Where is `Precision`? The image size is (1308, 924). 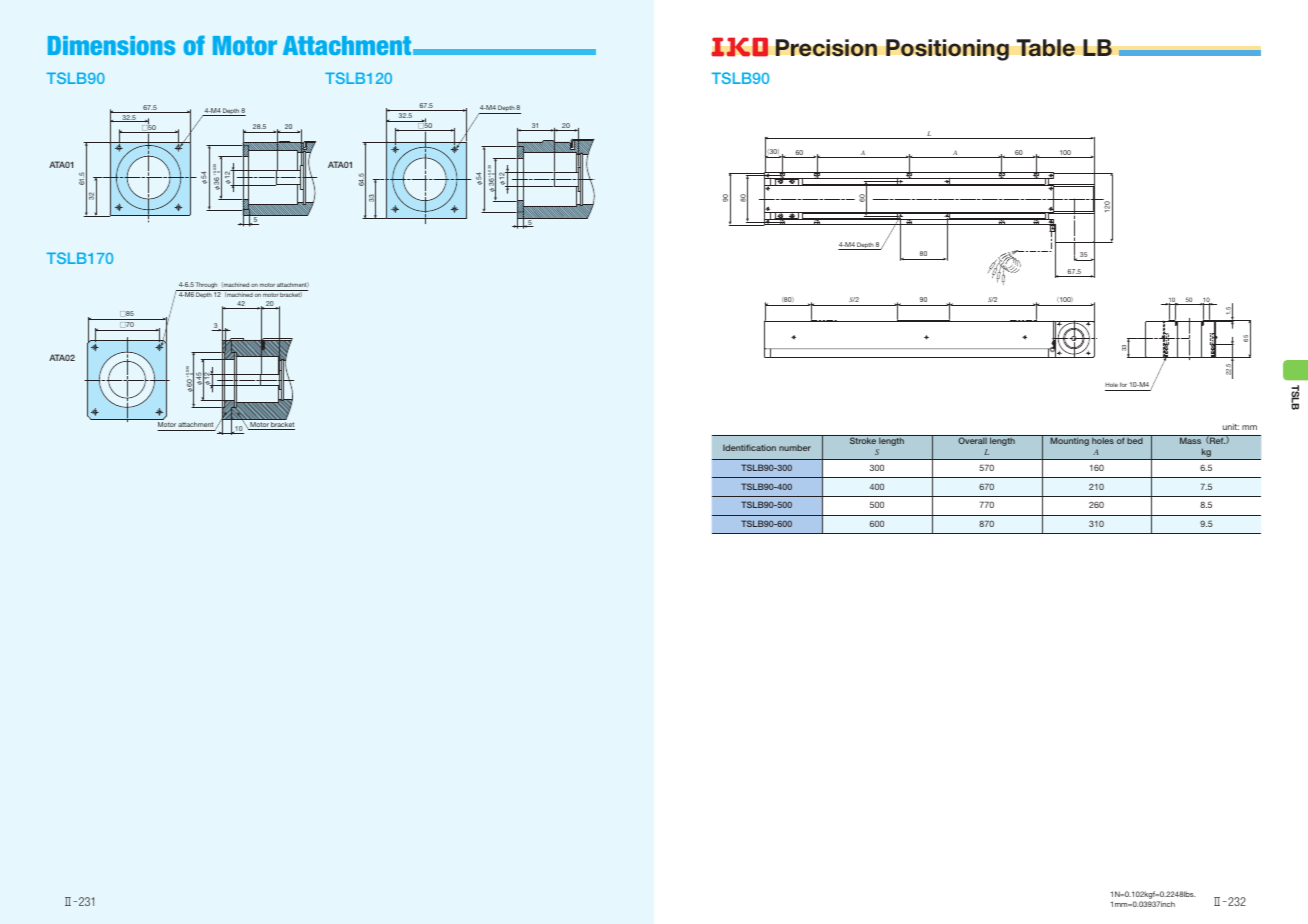 Precision is located at coordinates (826, 48).
